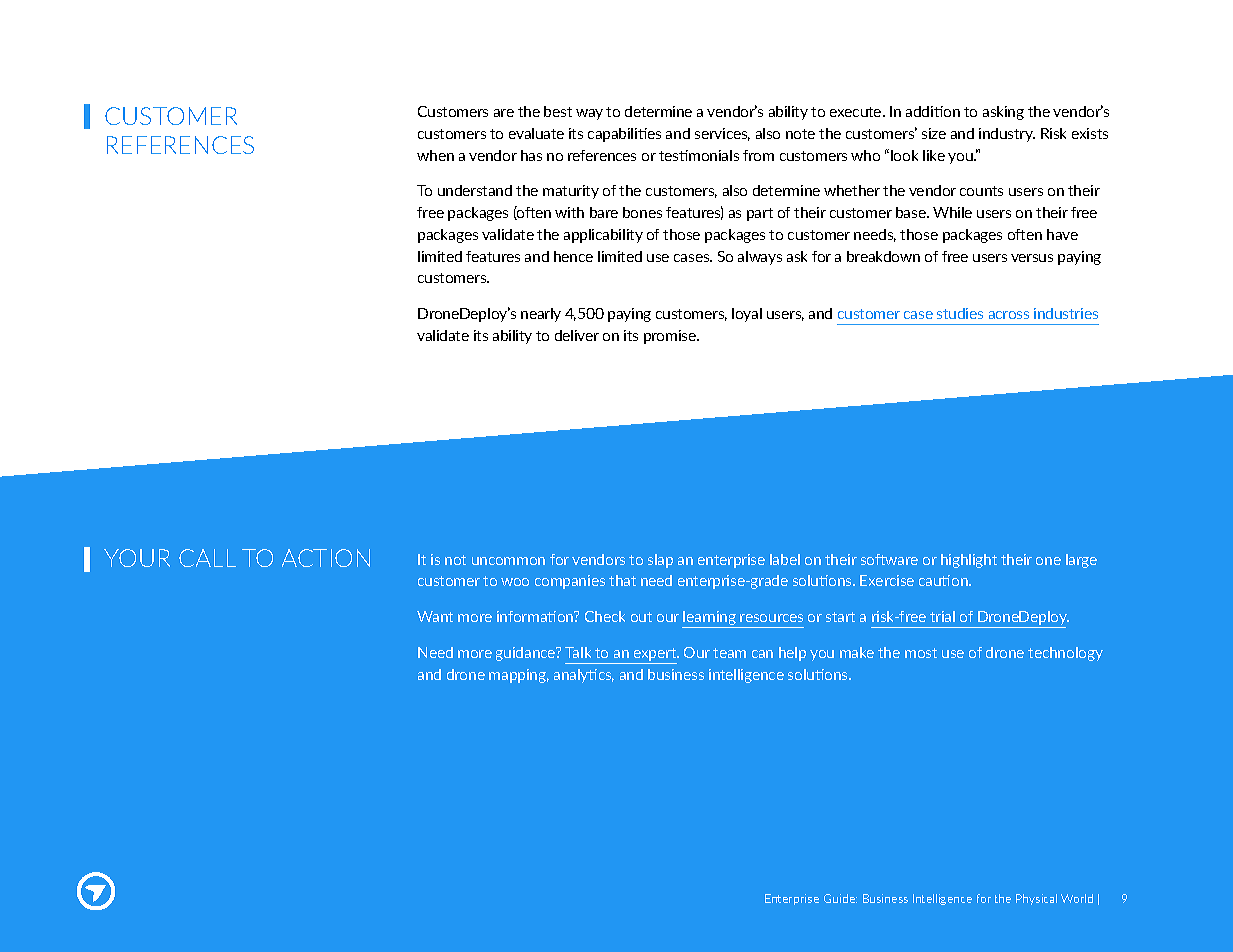 The height and width of the page is (952, 1233). Describe the element at coordinates (541, 315) in the page. I see `nearly` at that location.
